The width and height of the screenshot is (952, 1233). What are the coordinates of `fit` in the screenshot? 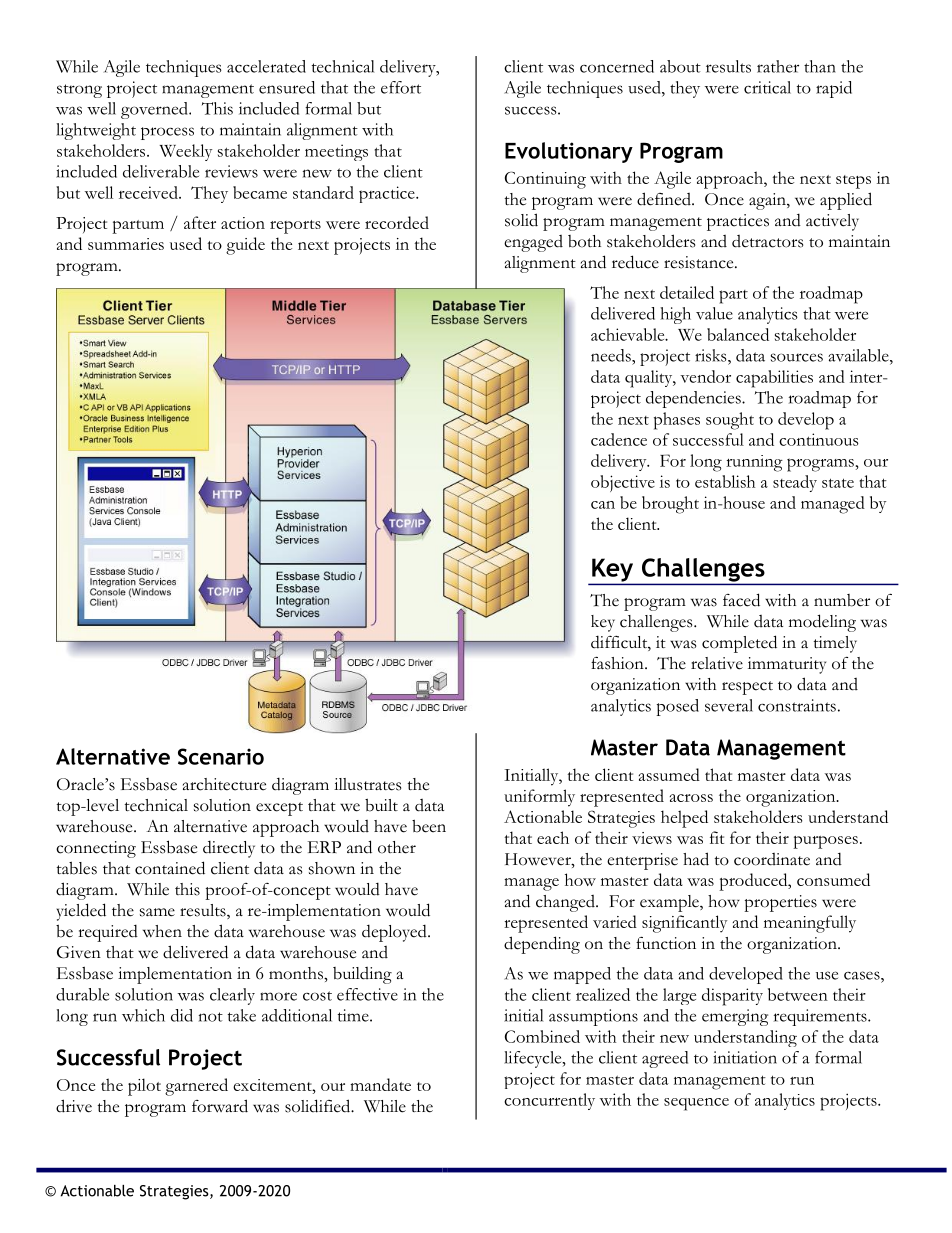 It's located at (717, 837).
